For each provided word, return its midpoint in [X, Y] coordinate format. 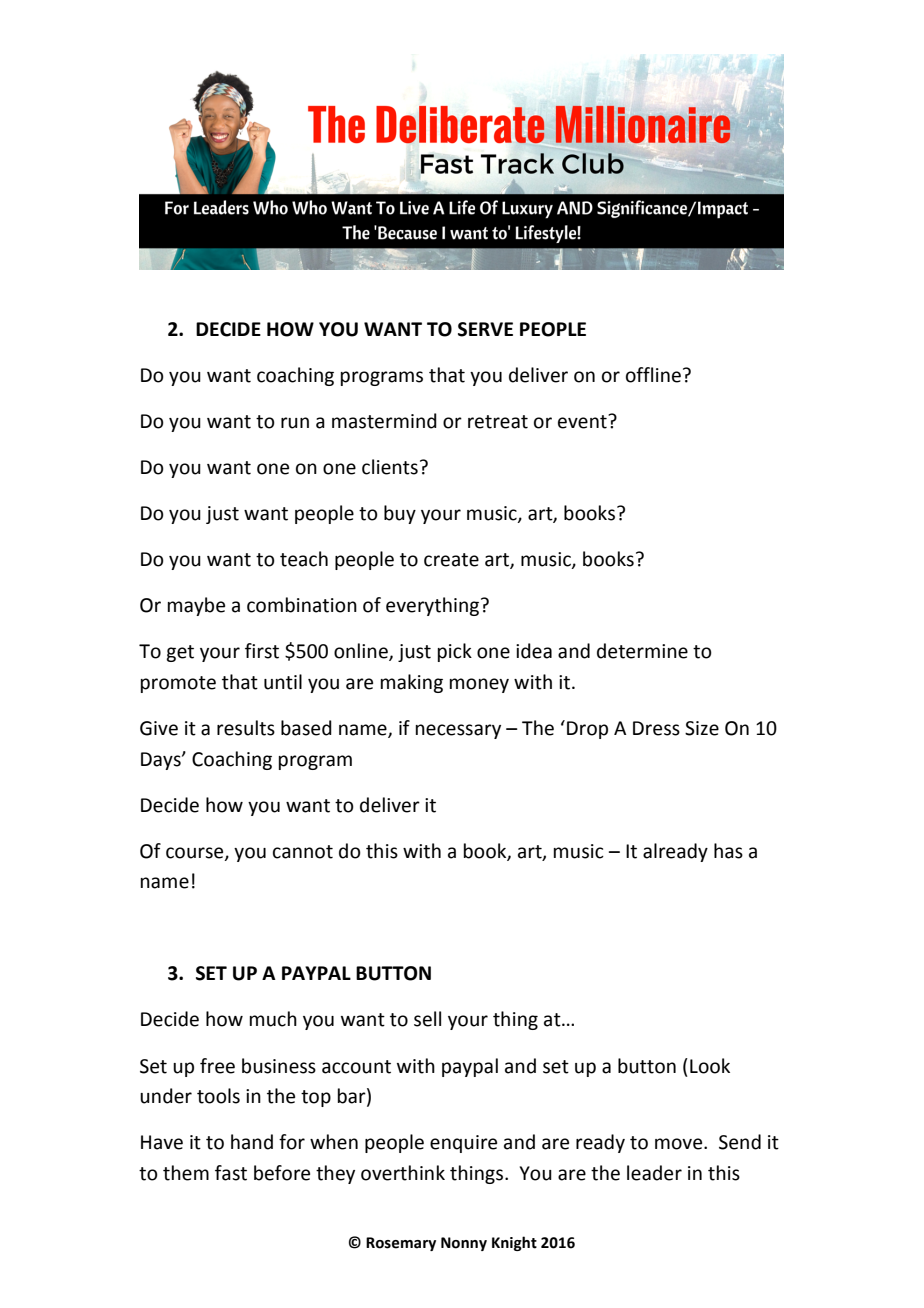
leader [654, 1173]
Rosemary [401, 1244]
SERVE [485, 329]
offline [653, 375]
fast [231, 1173]
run [295, 423]
